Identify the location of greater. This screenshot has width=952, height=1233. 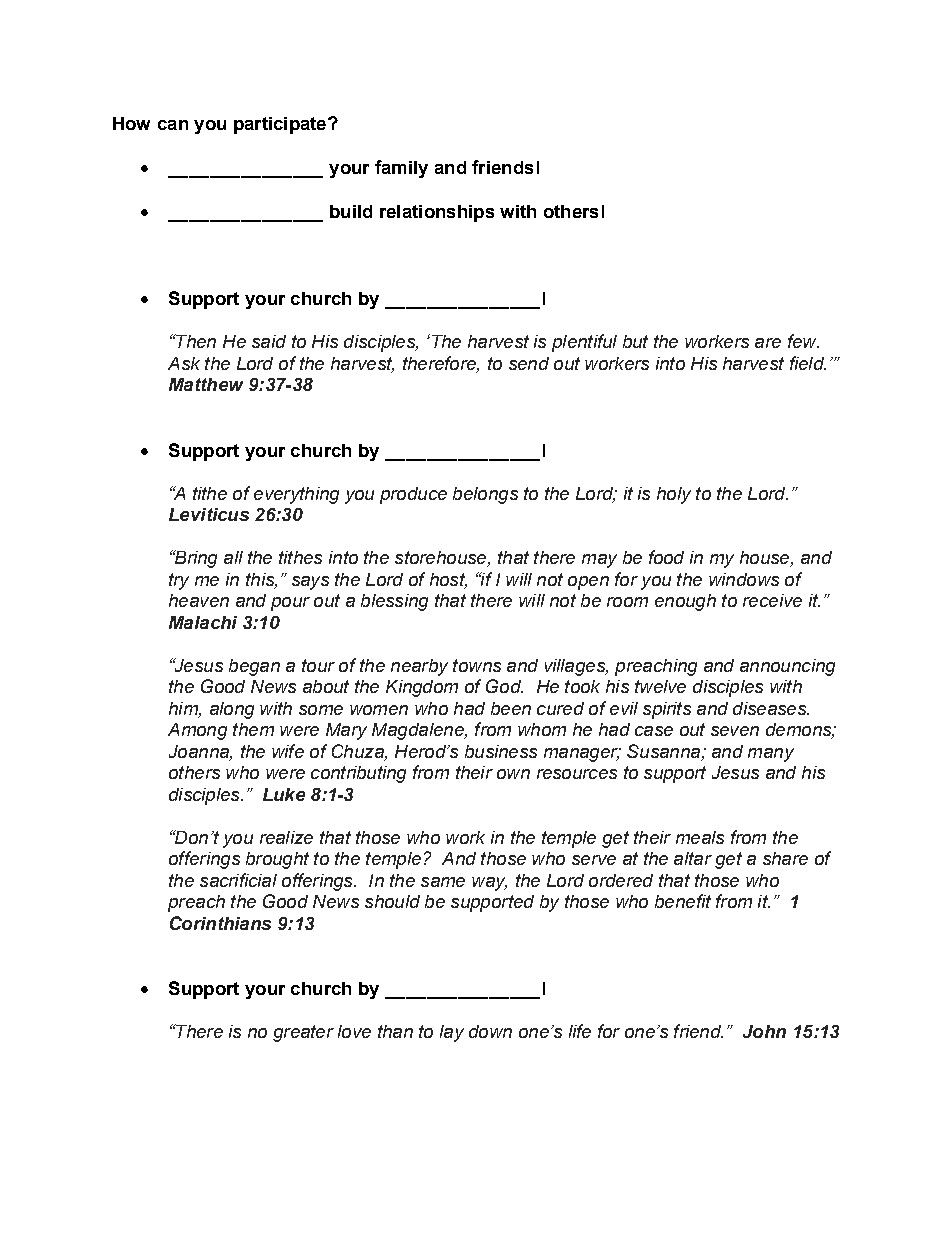
(303, 1033).
